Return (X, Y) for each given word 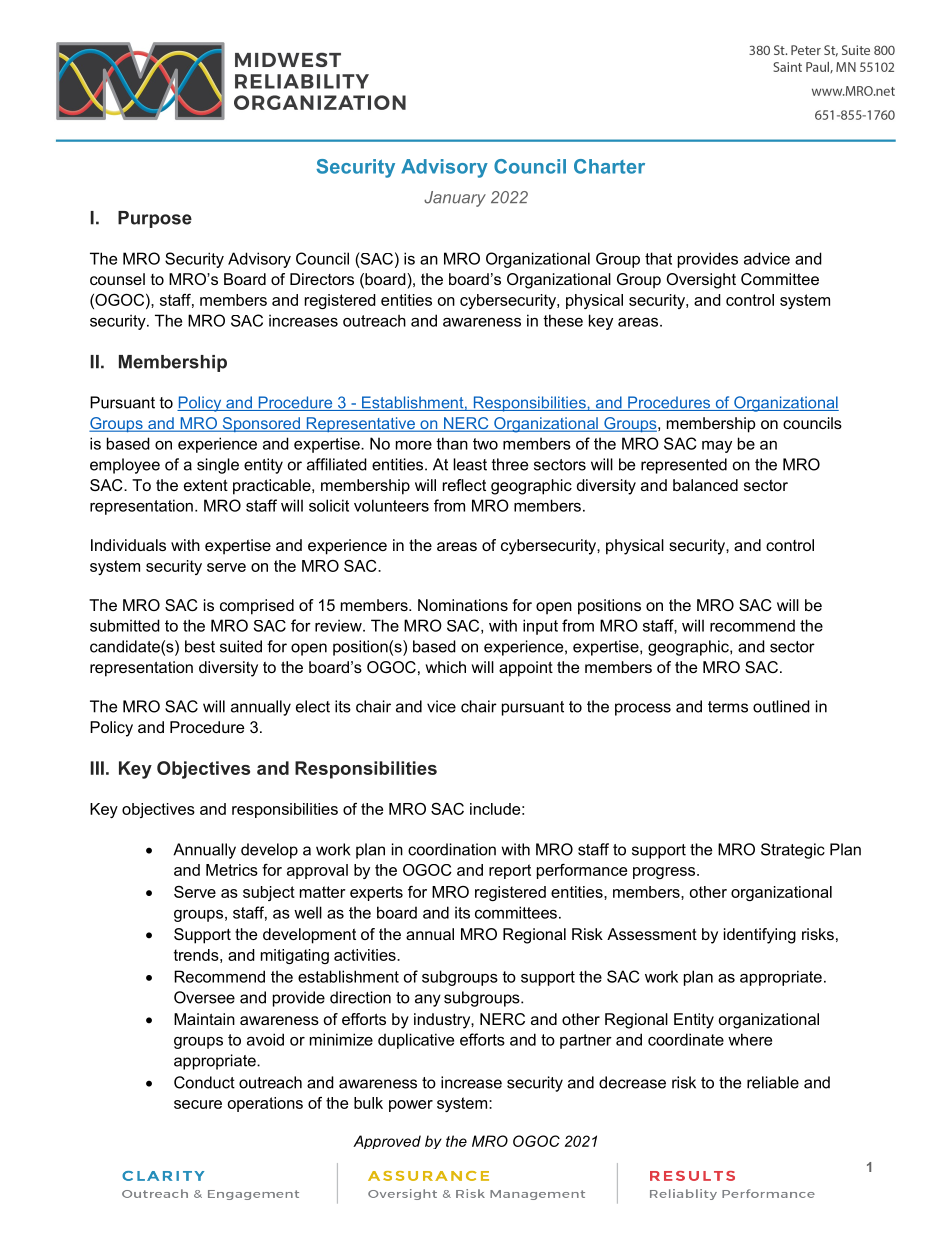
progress (665, 873)
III (97, 768)
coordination (452, 849)
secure (198, 1104)
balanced (705, 485)
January (455, 199)
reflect (464, 485)
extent (206, 485)
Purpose (155, 219)
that (658, 258)
